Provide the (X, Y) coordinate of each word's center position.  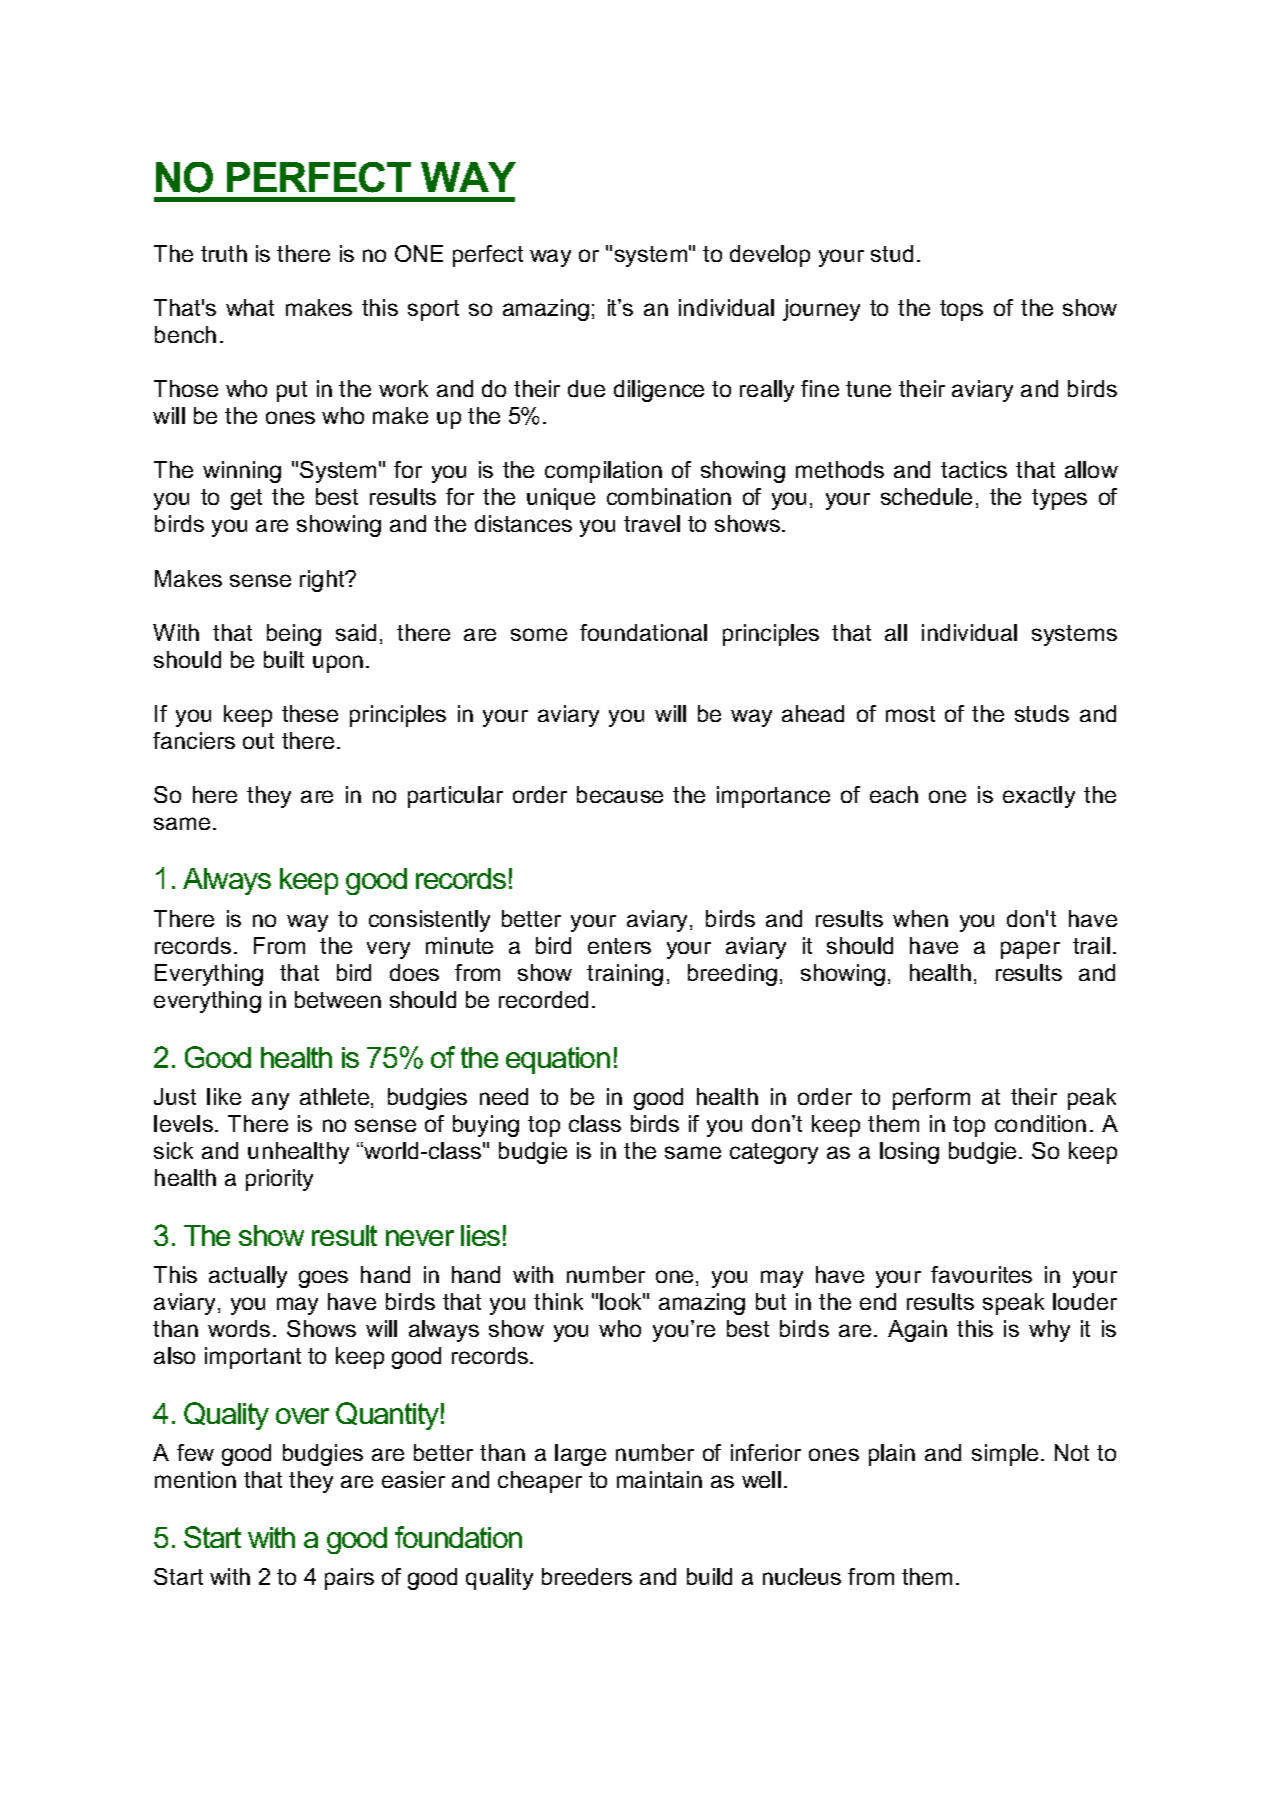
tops (961, 310)
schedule (926, 496)
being (294, 635)
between (338, 999)
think (558, 1301)
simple (1005, 1455)
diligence (659, 391)
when (920, 918)
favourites (981, 1274)
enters (619, 946)
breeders (587, 1576)
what (250, 307)
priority (279, 1180)
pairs (349, 1579)
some (539, 634)
